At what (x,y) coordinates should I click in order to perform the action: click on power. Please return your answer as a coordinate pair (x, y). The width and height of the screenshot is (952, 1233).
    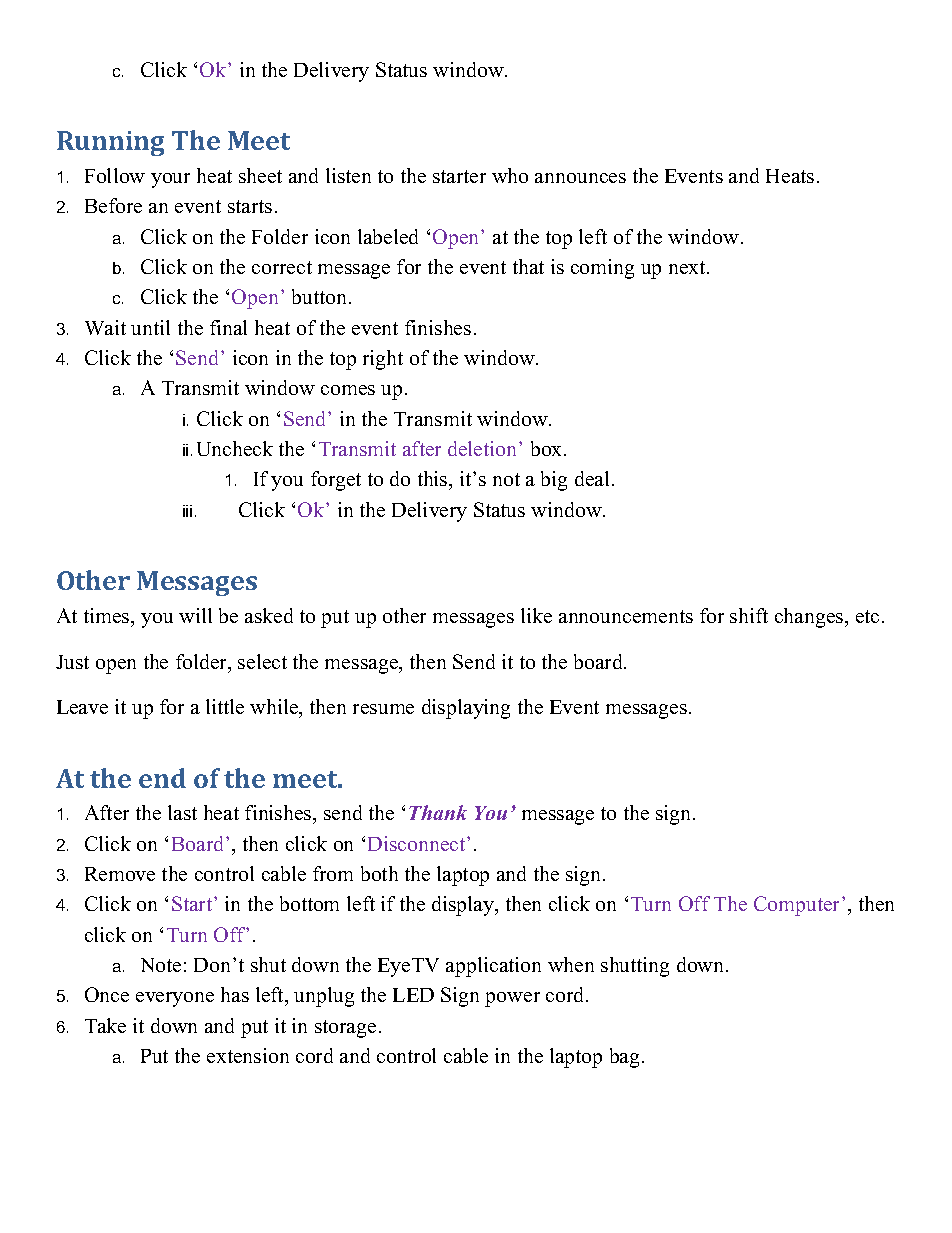
    Looking at the image, I should click on (512, 999).
